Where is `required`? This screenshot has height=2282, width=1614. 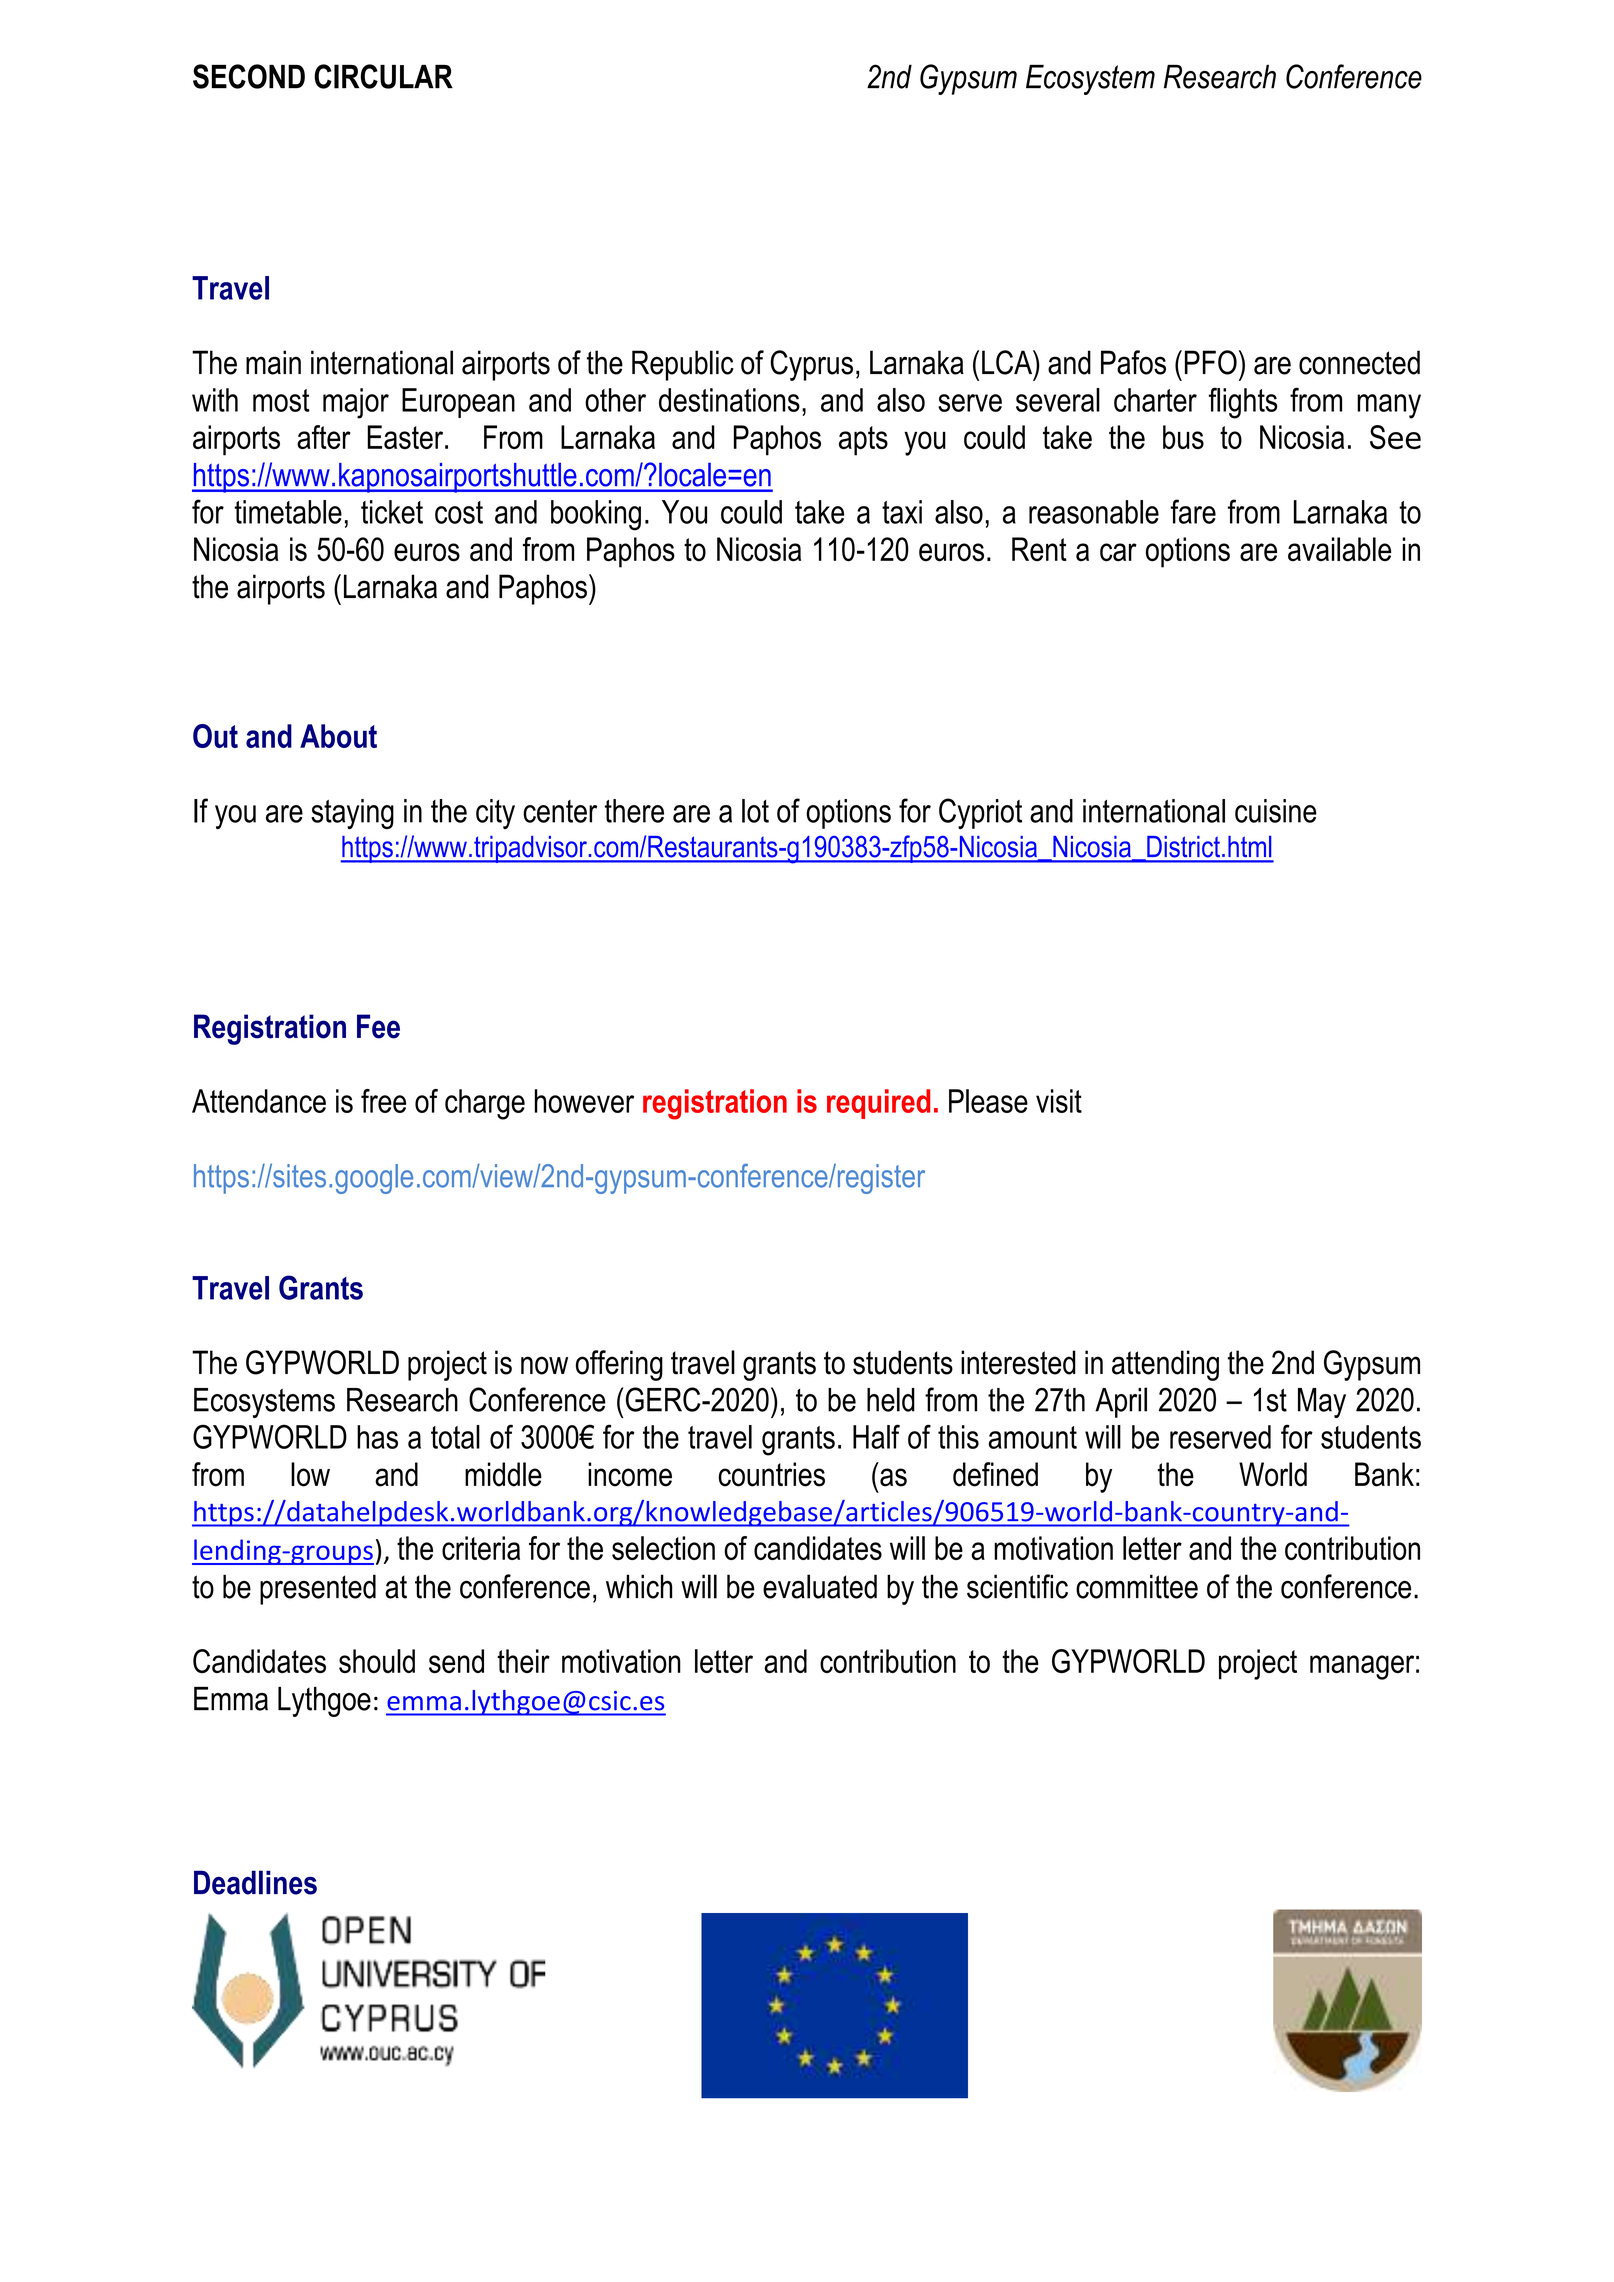
required is located at coordinates (878, 1104).
